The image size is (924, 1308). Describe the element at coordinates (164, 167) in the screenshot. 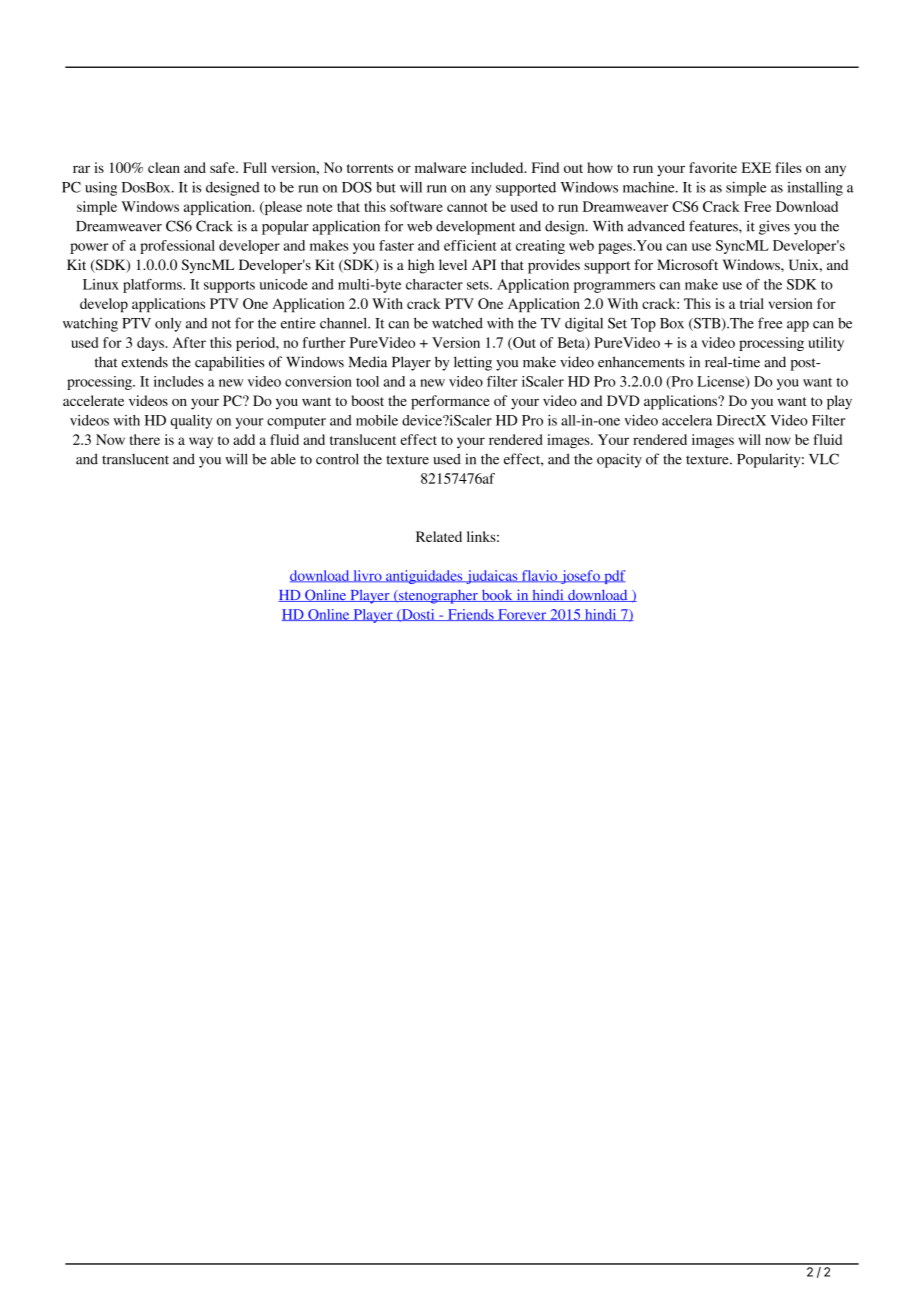

I see `clean` at that location.
